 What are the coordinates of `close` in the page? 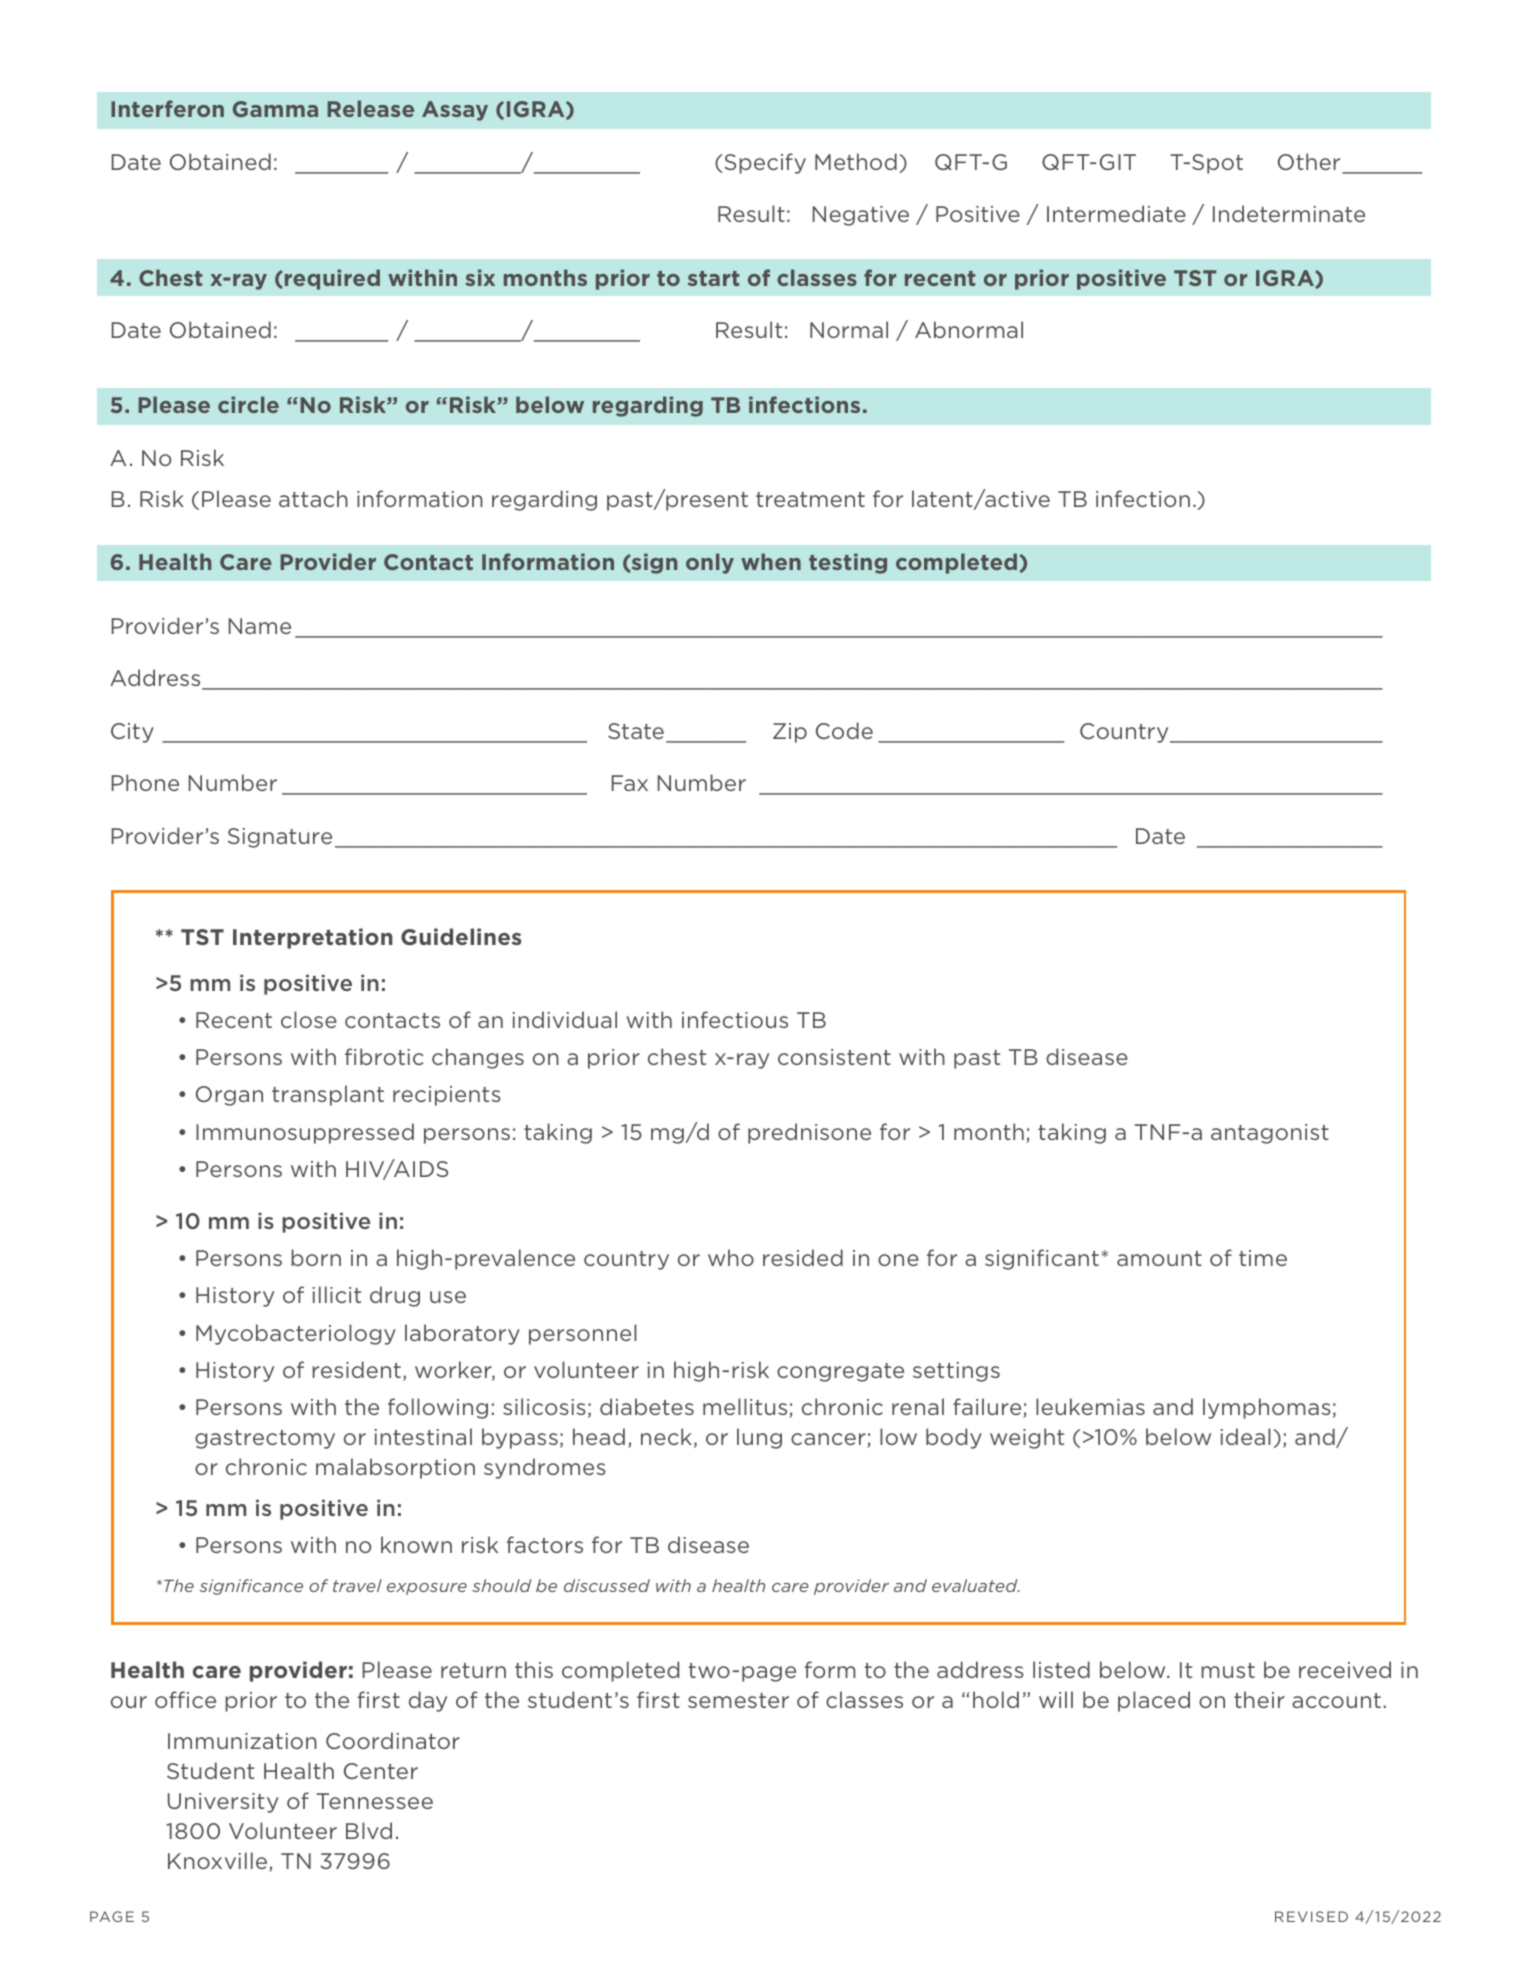 It's located at (309, 1019).
